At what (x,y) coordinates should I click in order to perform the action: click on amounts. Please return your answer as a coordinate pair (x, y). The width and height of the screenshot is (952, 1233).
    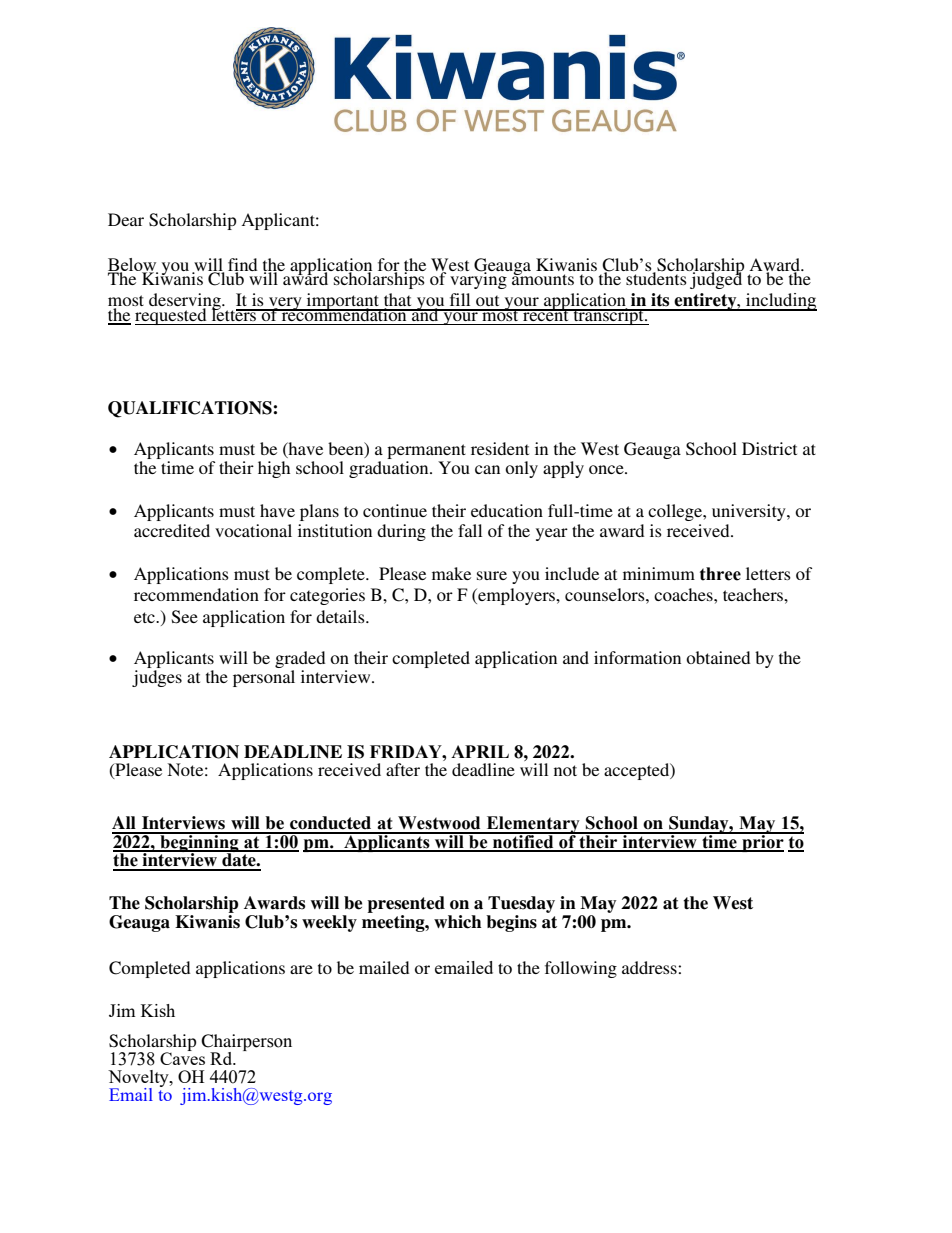
    Looking at the image, I should click on (543, 278).
